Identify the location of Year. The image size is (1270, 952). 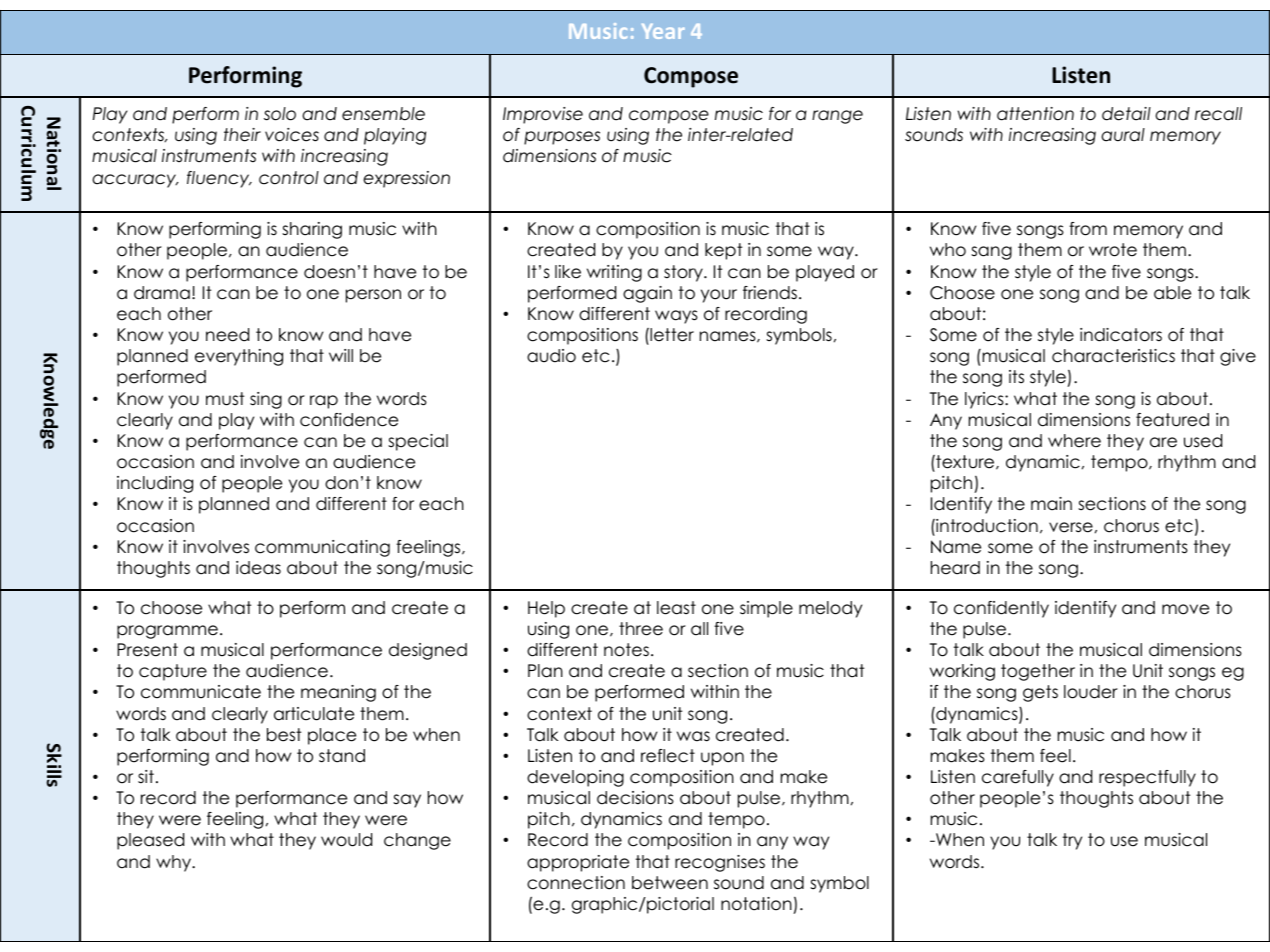
(663, 31).
